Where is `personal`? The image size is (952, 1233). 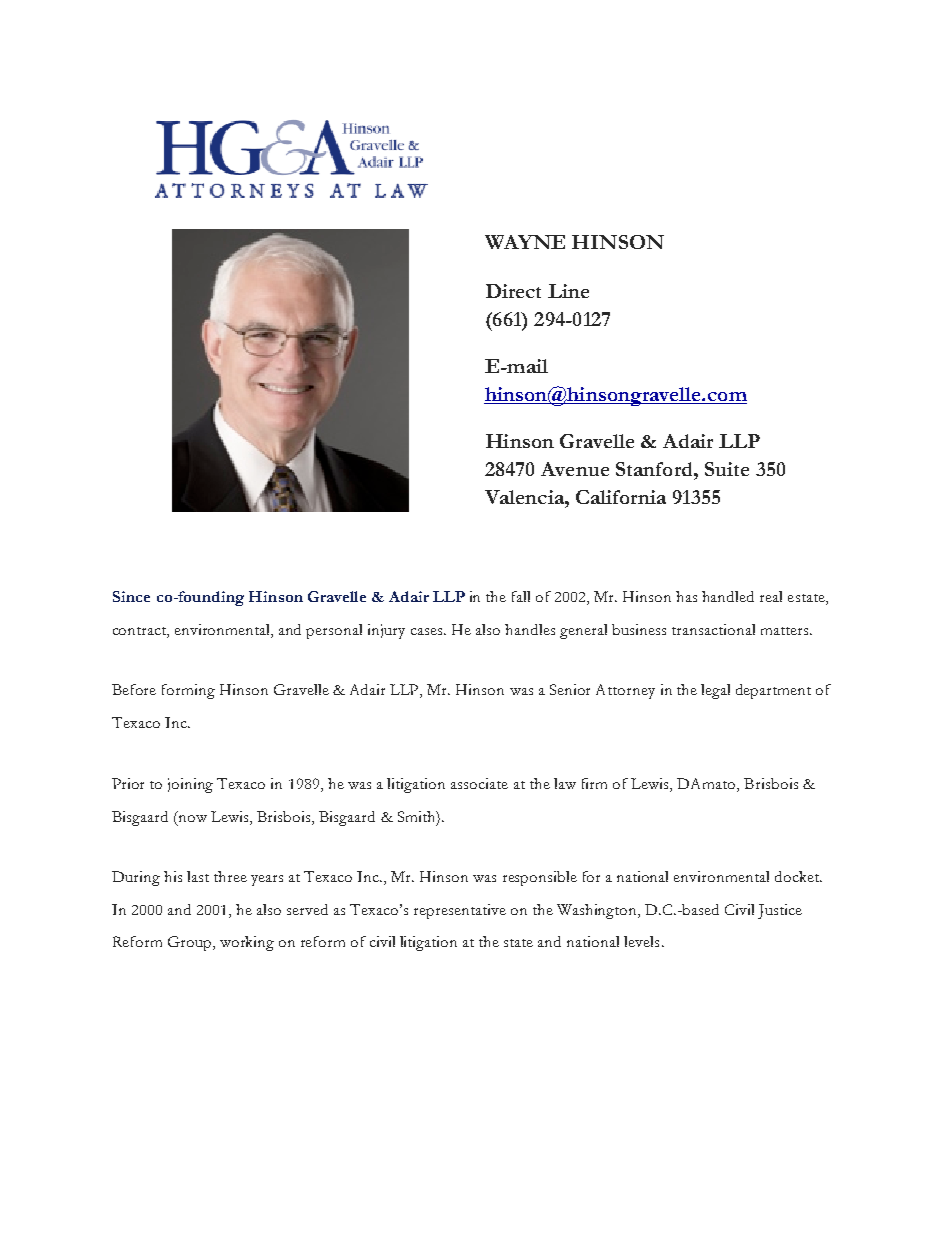 personal is located at coordinates (334, 631).
